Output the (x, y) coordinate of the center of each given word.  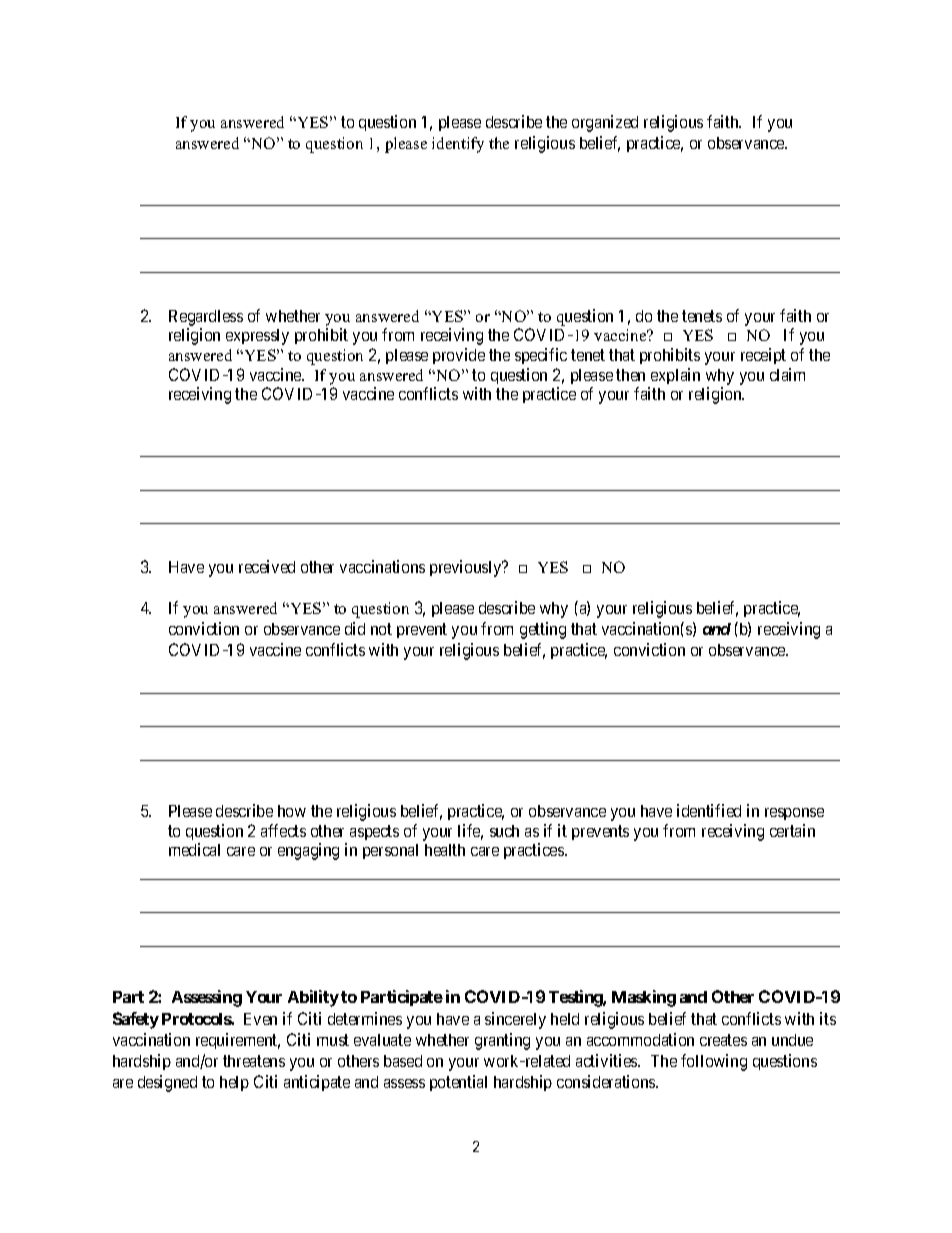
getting (543, 630)
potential (458, 1083)
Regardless (206, 318)
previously (467, 568)
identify (458, 145)
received (267, 566)
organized (605, 123)
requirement (238, 1041)
